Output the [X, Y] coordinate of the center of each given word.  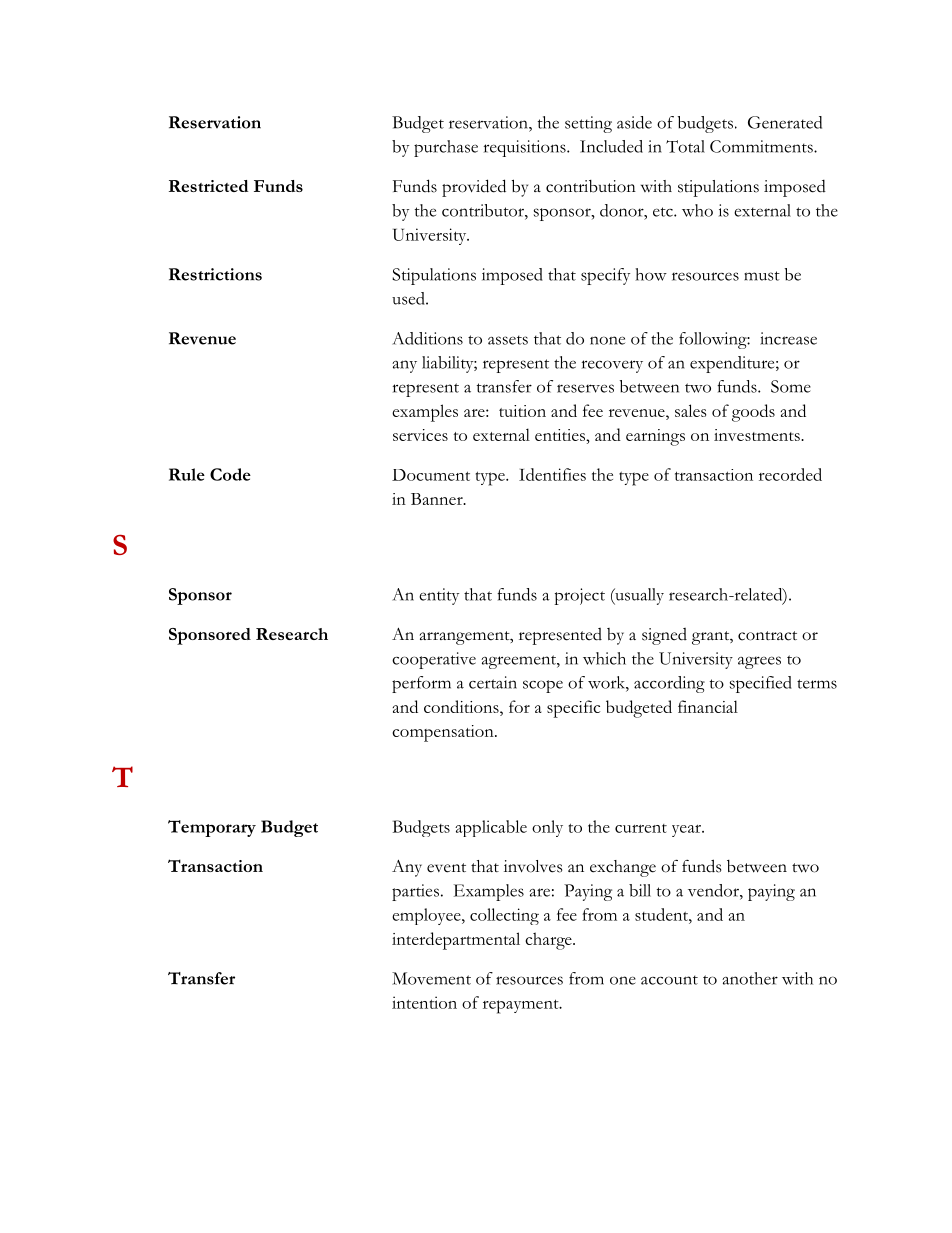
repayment [522, 1006]
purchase [446, 148]
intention [424, 1002]
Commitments [762, 146]
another [750, 978]
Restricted [208, 186]
